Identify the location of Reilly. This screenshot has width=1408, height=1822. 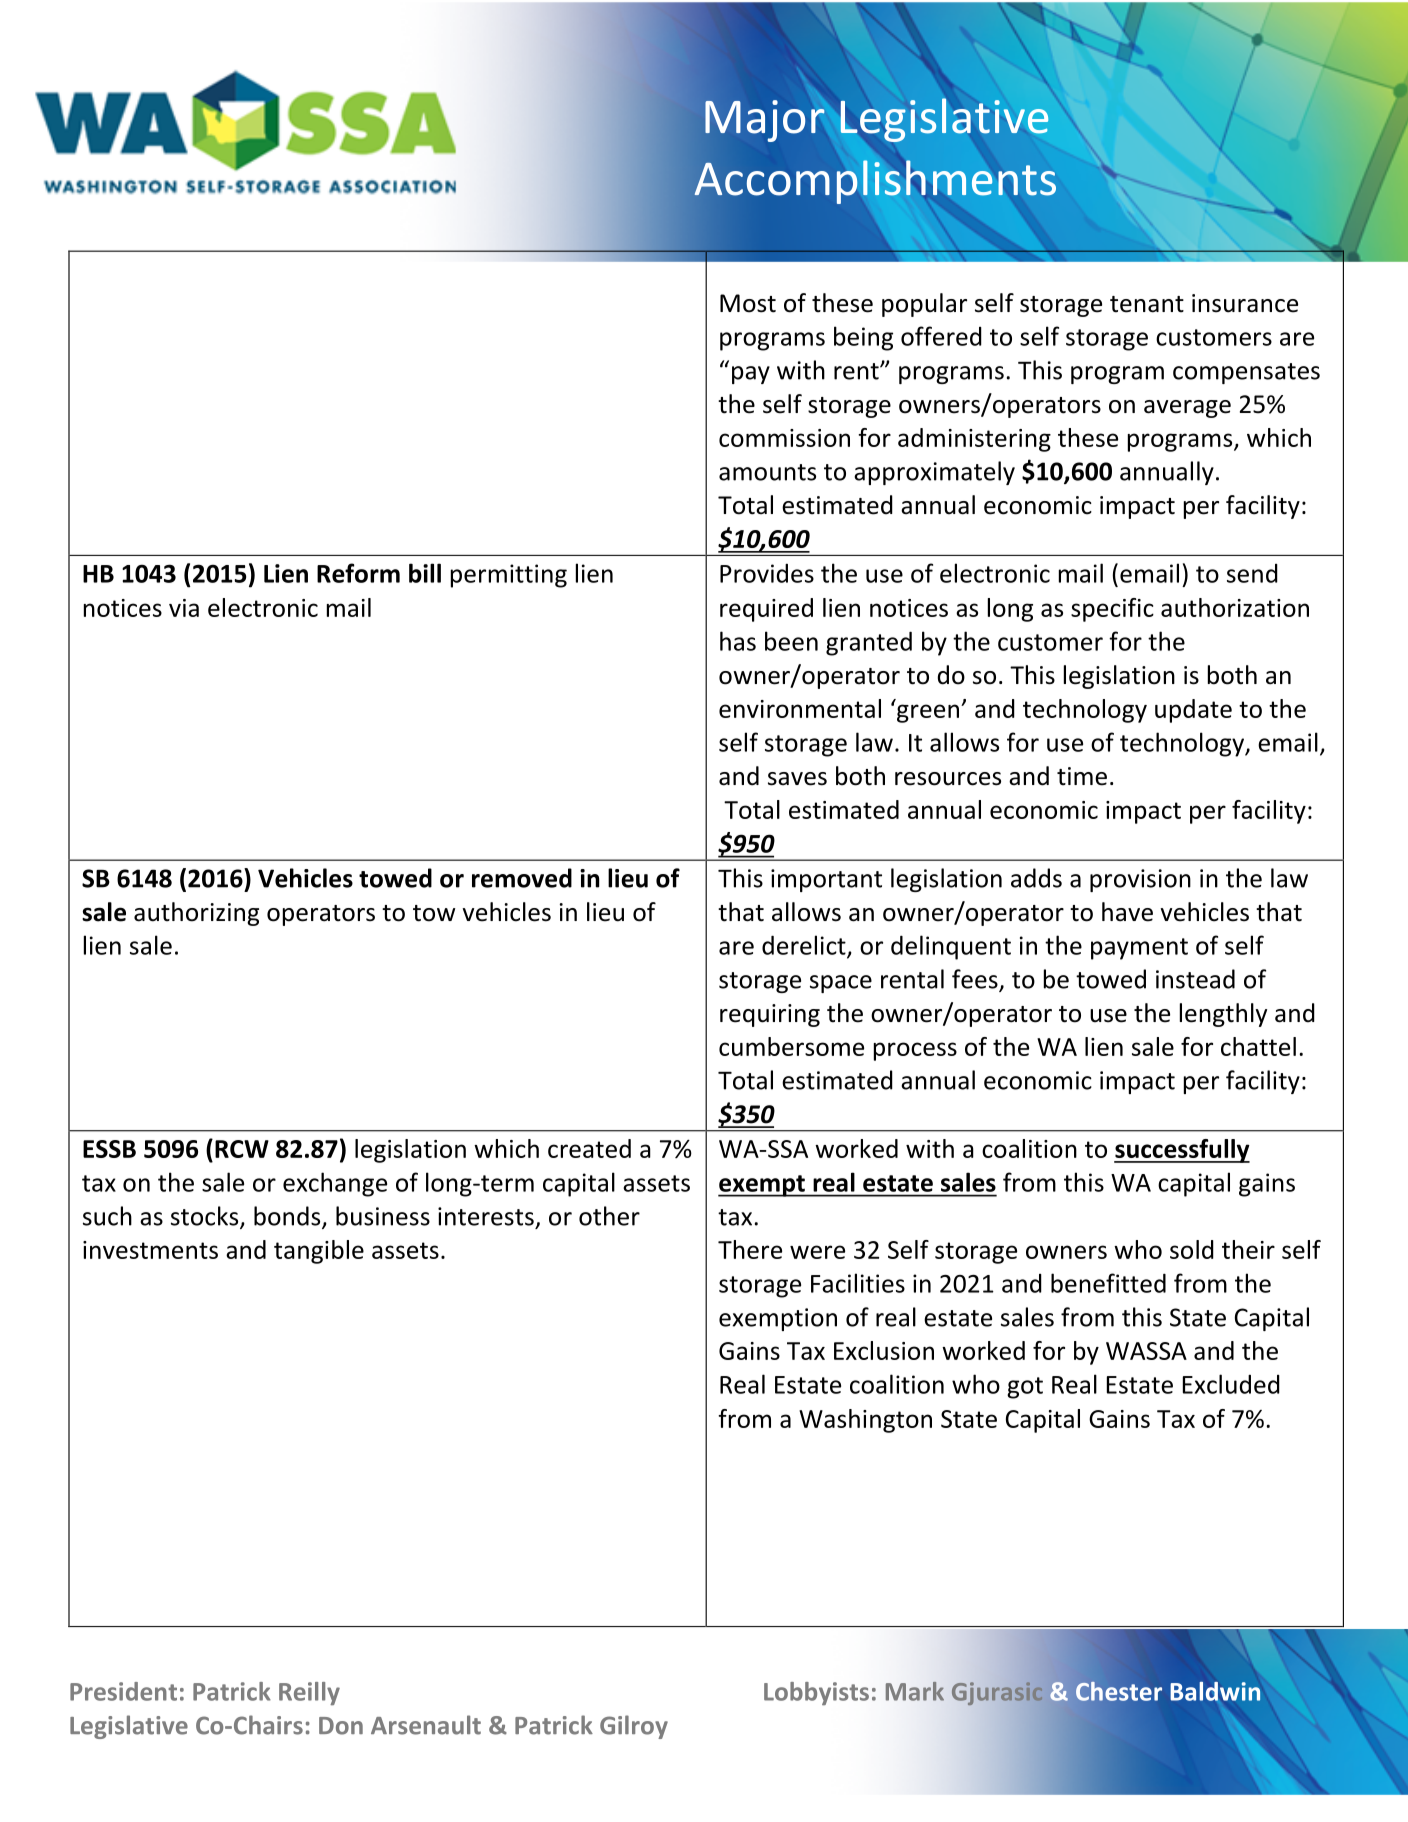
(309, 1693).
